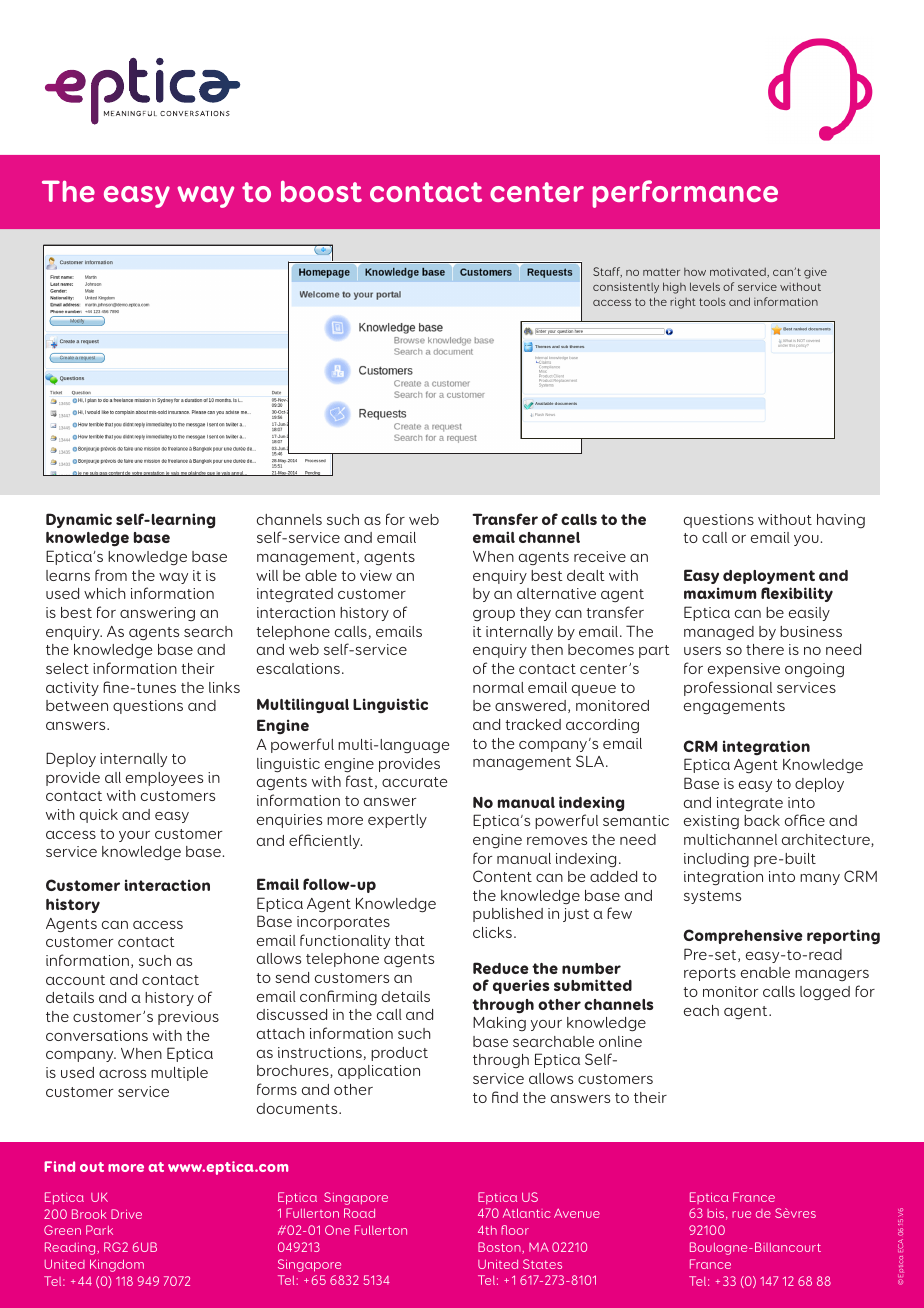  Describe the element at coordinates (607, 272) in the image. I see `Staff` at that location.
